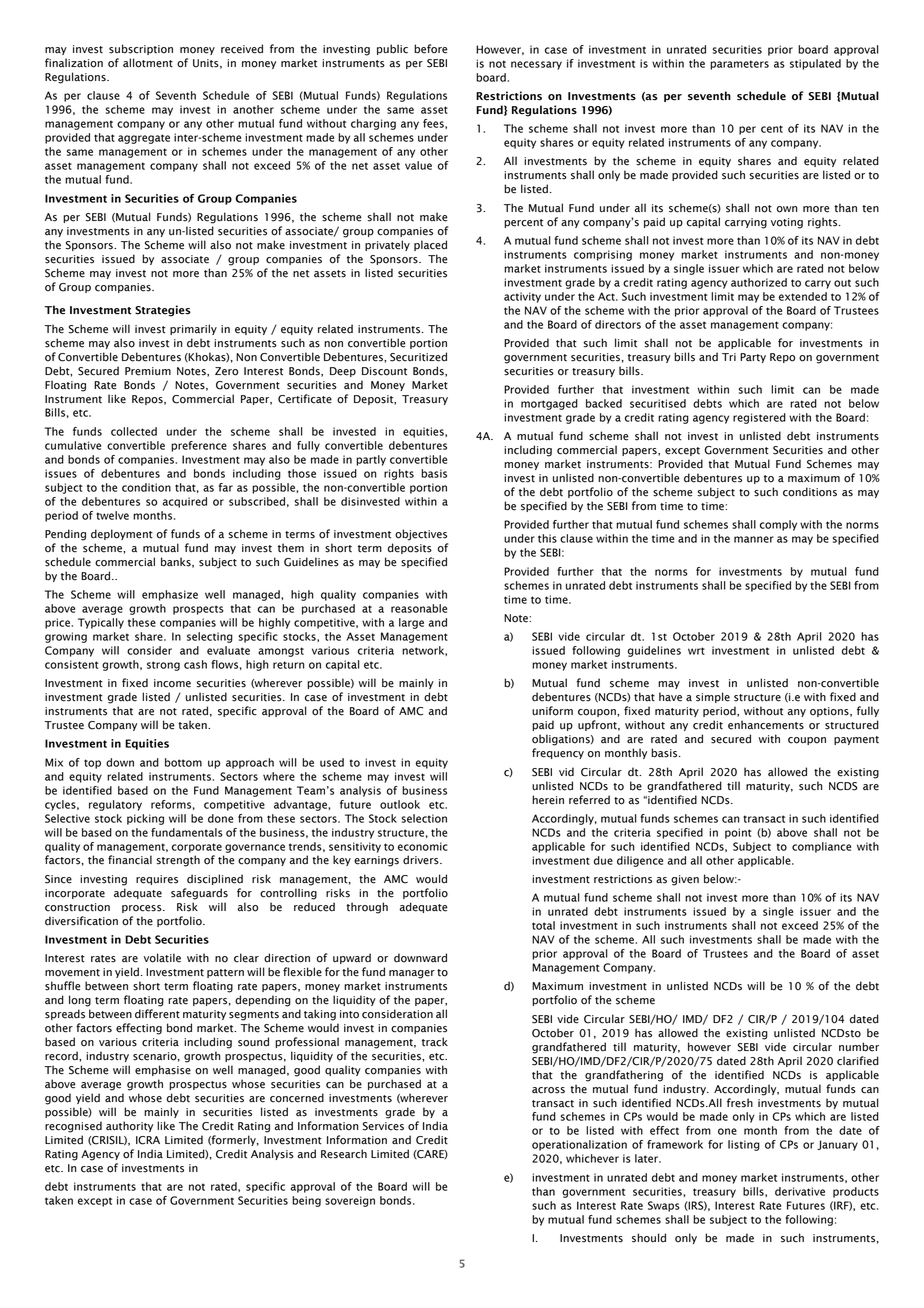 This screenshot has width=924, height=1308. I want to click on allotment, so click(148, 63).
